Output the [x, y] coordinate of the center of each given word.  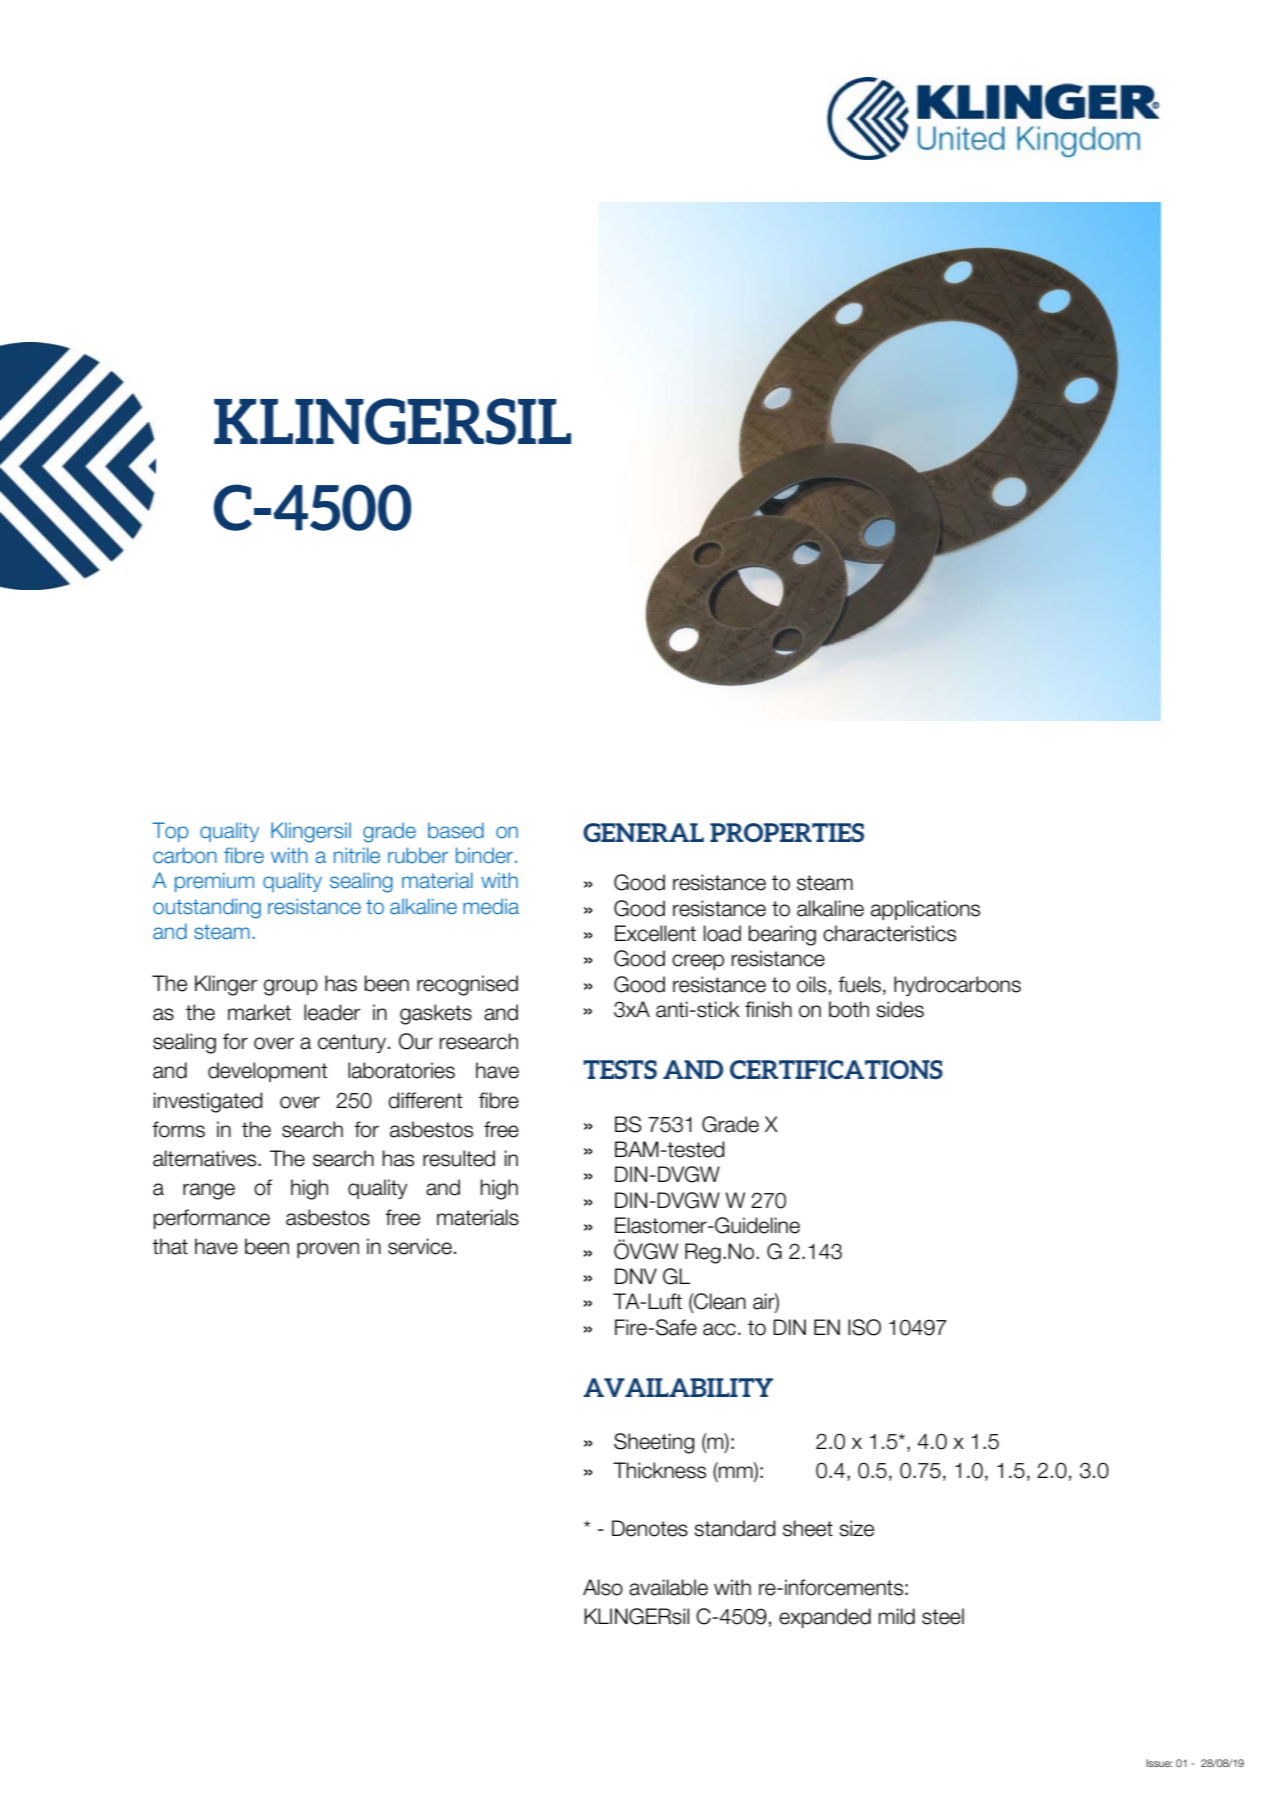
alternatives [206, 1158]
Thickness [659, 1470]
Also [603, 1587]
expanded [825, 1618]
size [856, 1528]
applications [925, 910]
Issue [1159, 1763]
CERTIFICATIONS [836, 1069]
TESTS [620, 1069]
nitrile [357, 855]
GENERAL [643, 832]
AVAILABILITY [678, 1387]
